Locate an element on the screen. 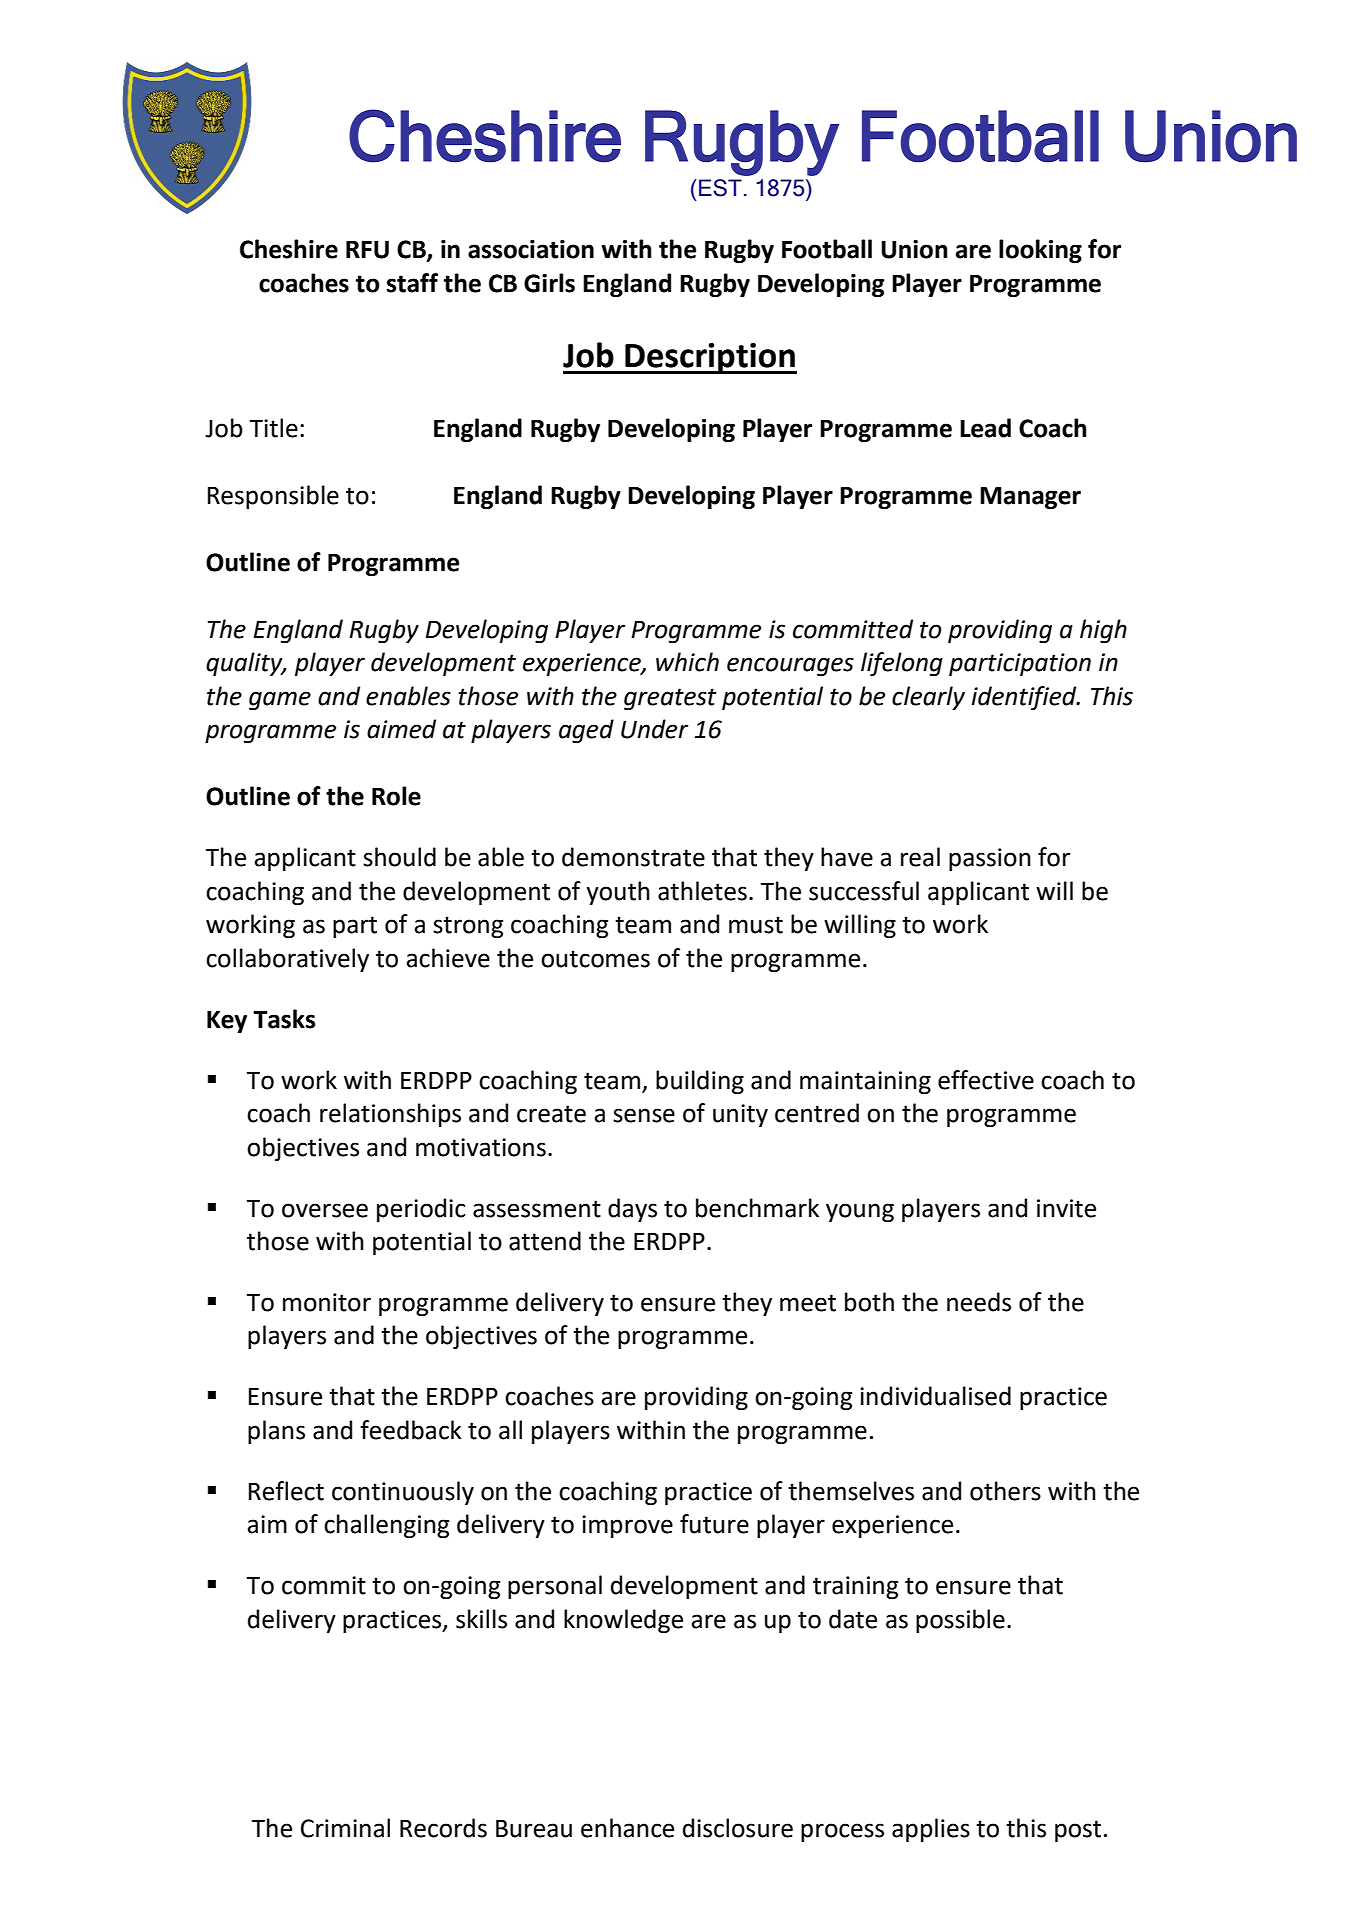  needs is located at coordinates (979, 1302).
